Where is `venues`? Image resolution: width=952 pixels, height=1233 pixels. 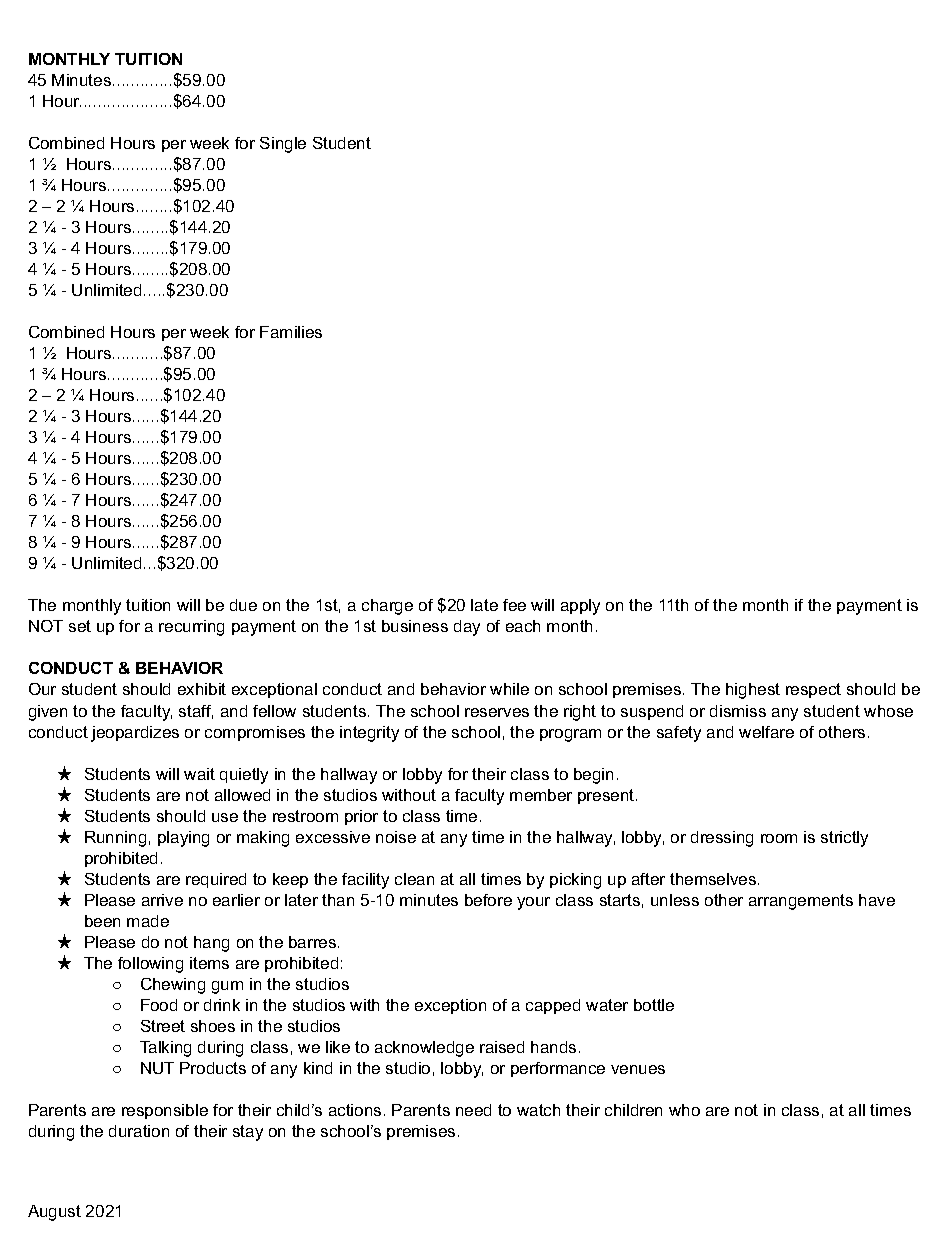 venues is located at coordinates (638, 1069).
